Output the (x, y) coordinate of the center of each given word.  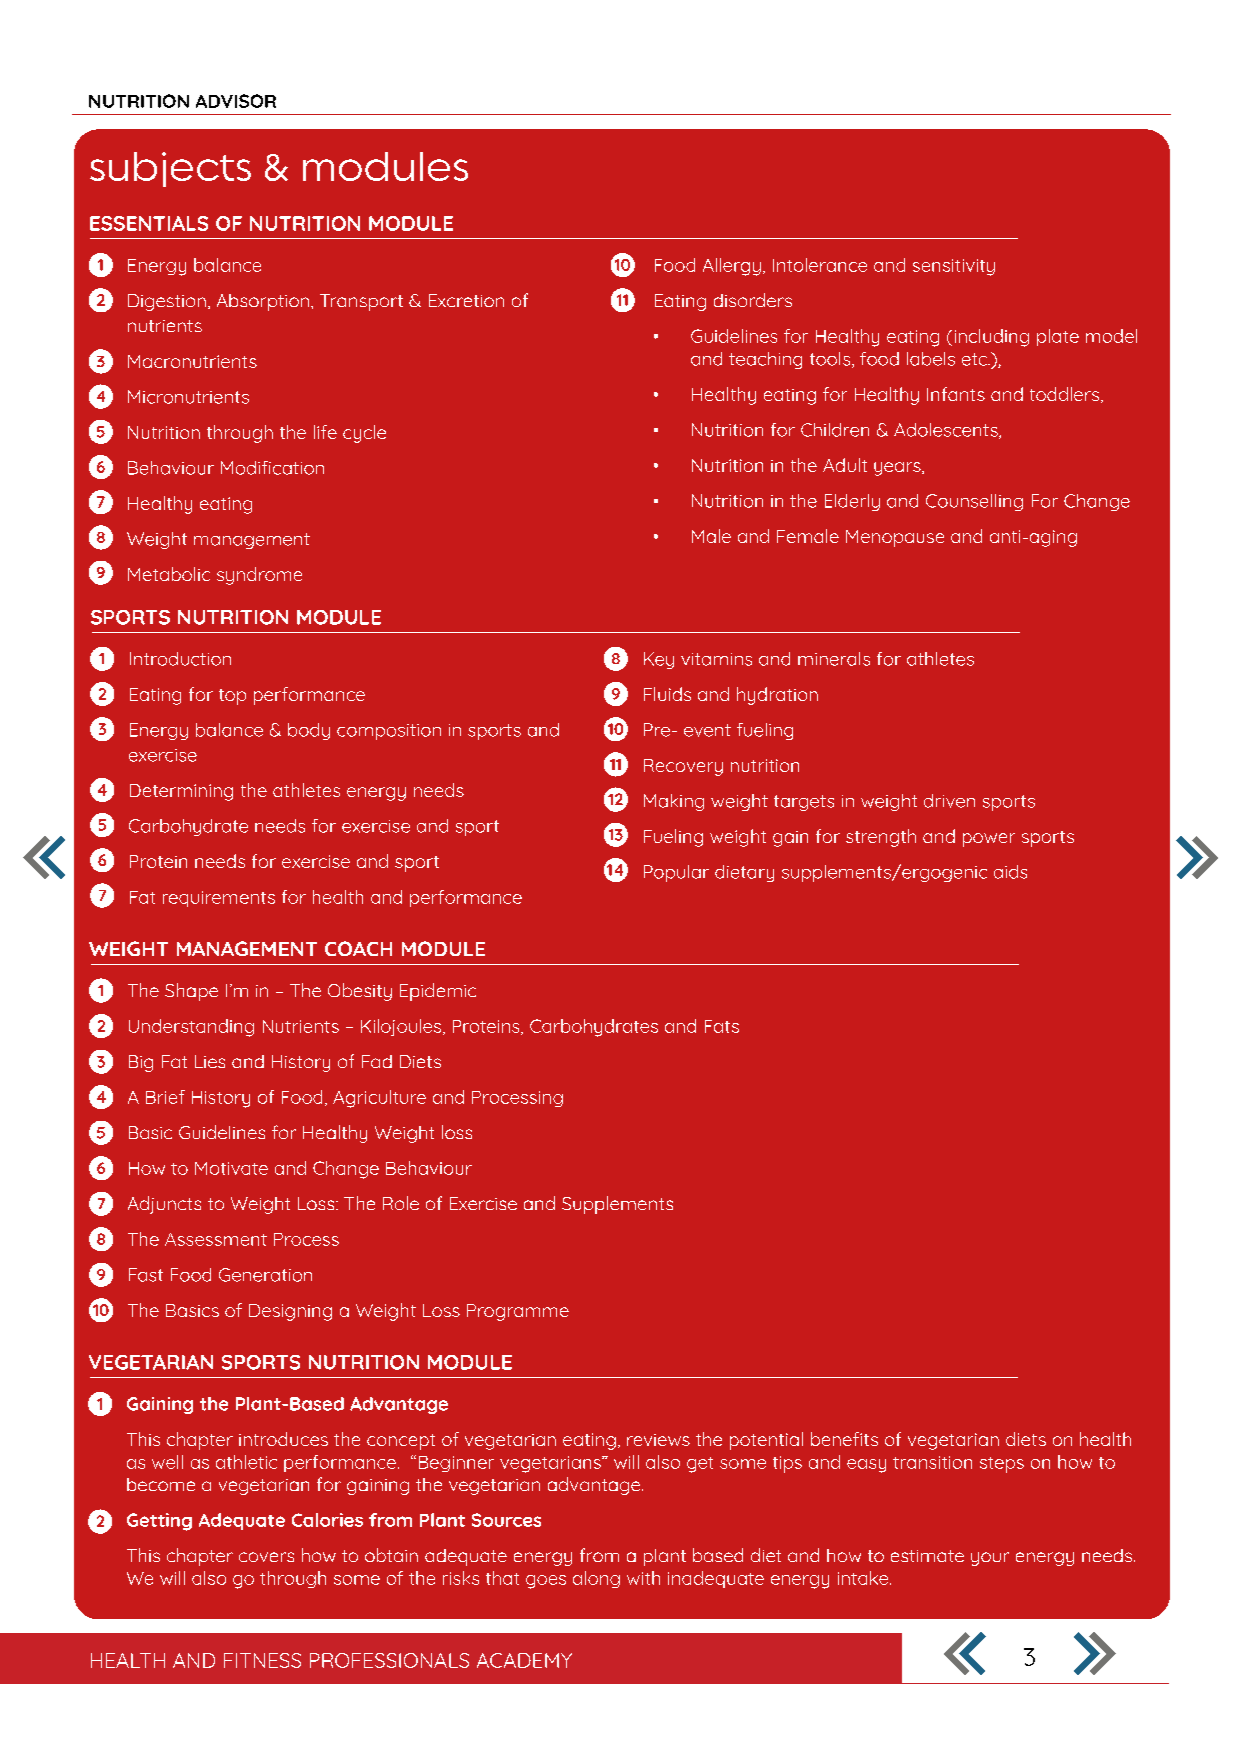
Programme (518, 1312)
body (309, 731)
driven (949, 801)
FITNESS (262, 1660)
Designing (290, 1312)
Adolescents (947, 431)
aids (1010, 872)
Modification (272, 468)
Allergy (732, 267)
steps (1002, 1465)
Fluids (667, 694)
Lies (210, 1061)
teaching (765, 360)
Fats (722, 1026)
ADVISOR (236, 101)
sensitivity (954, 267)
